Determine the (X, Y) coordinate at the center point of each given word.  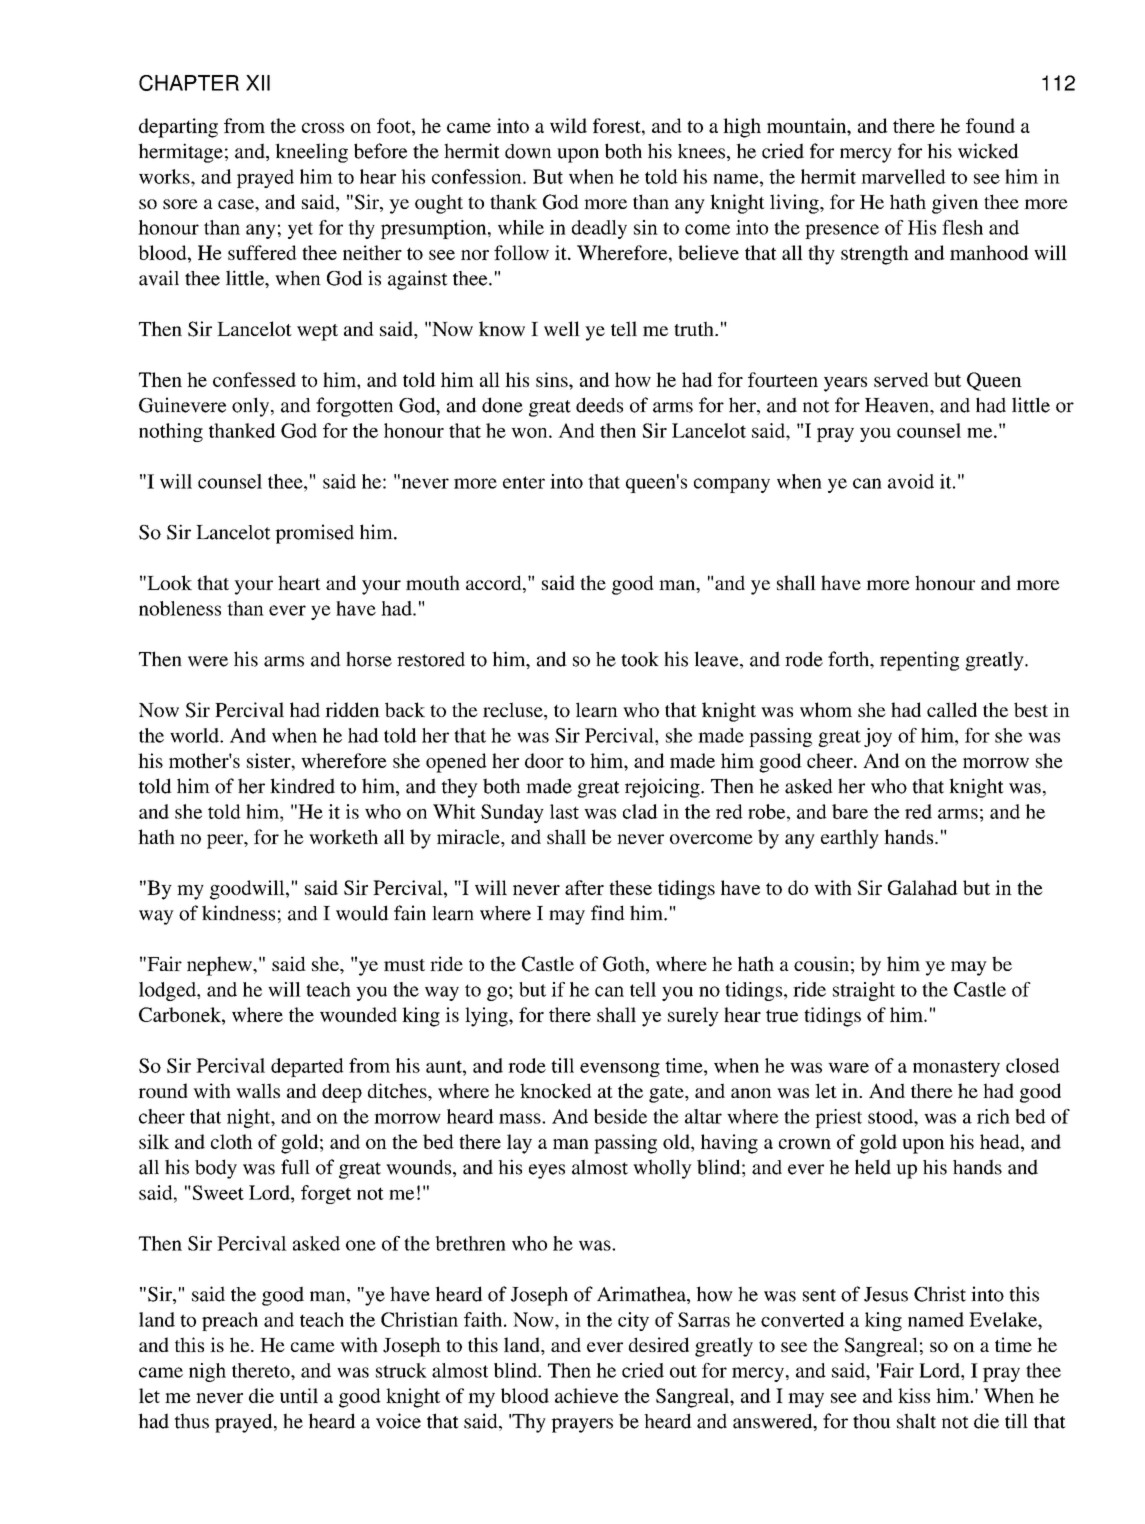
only (252, 407)
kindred (302, 786)
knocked (556, 1090)
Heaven (898, 405)
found (990, 125)
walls (258, 1090)
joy (878, 737)
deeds (599, 405)
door (544, 760)
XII (258, 83)
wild (568, 125)
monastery (956, 1068)
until (299, 1395)
